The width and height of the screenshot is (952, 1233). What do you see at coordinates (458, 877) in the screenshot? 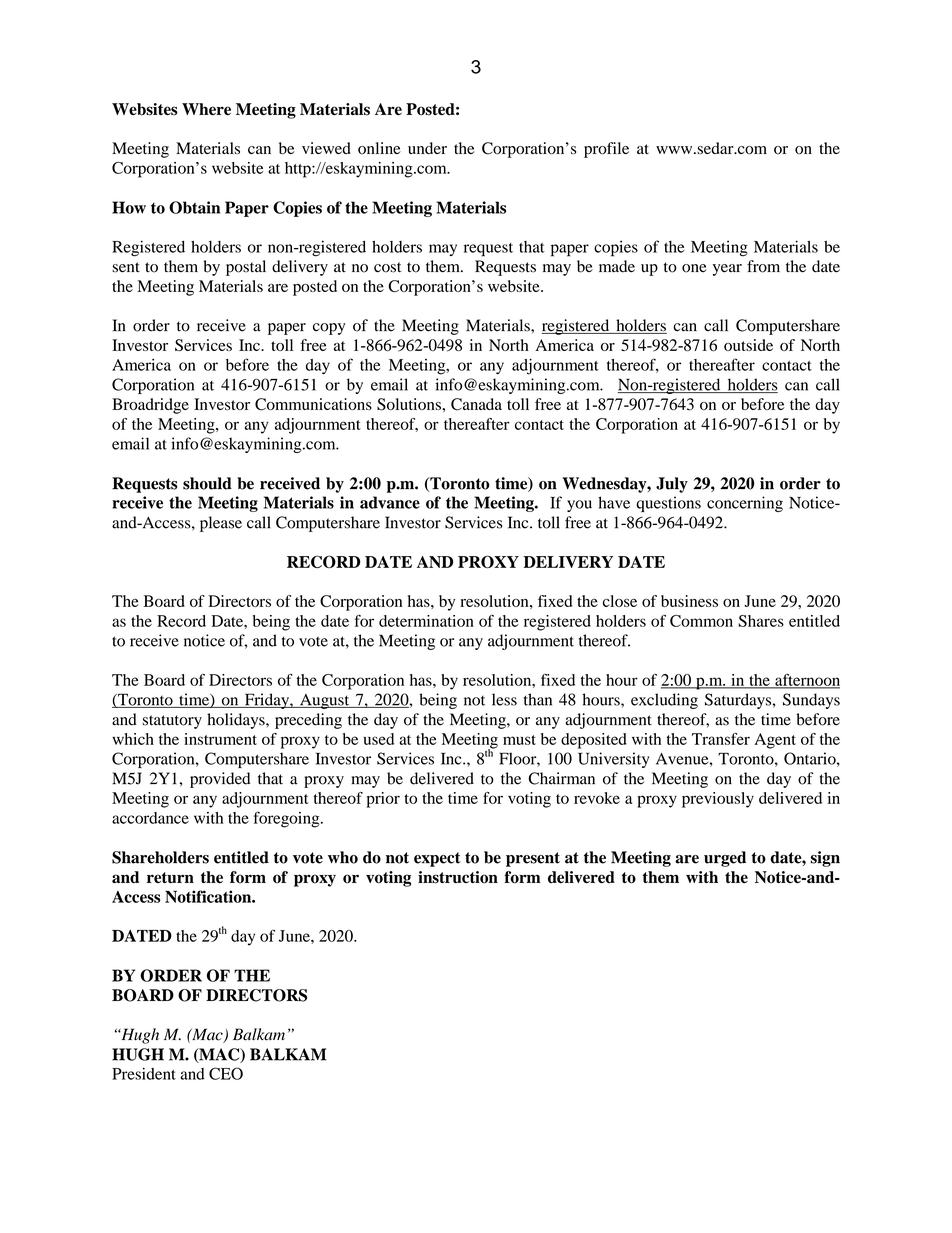
I see `instruction` at bounding box center [458, 877].
